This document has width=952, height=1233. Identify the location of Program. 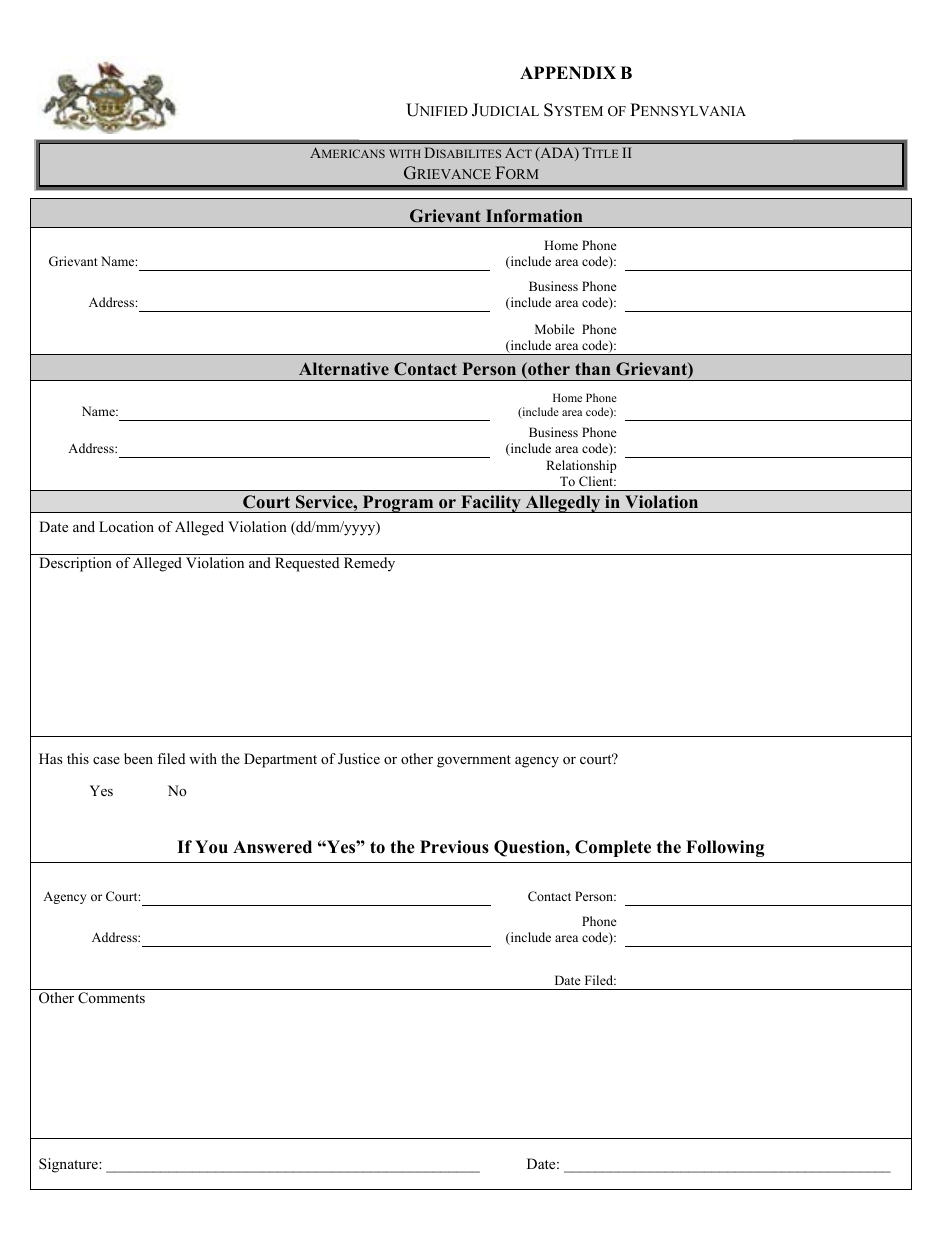
(398, 504).
